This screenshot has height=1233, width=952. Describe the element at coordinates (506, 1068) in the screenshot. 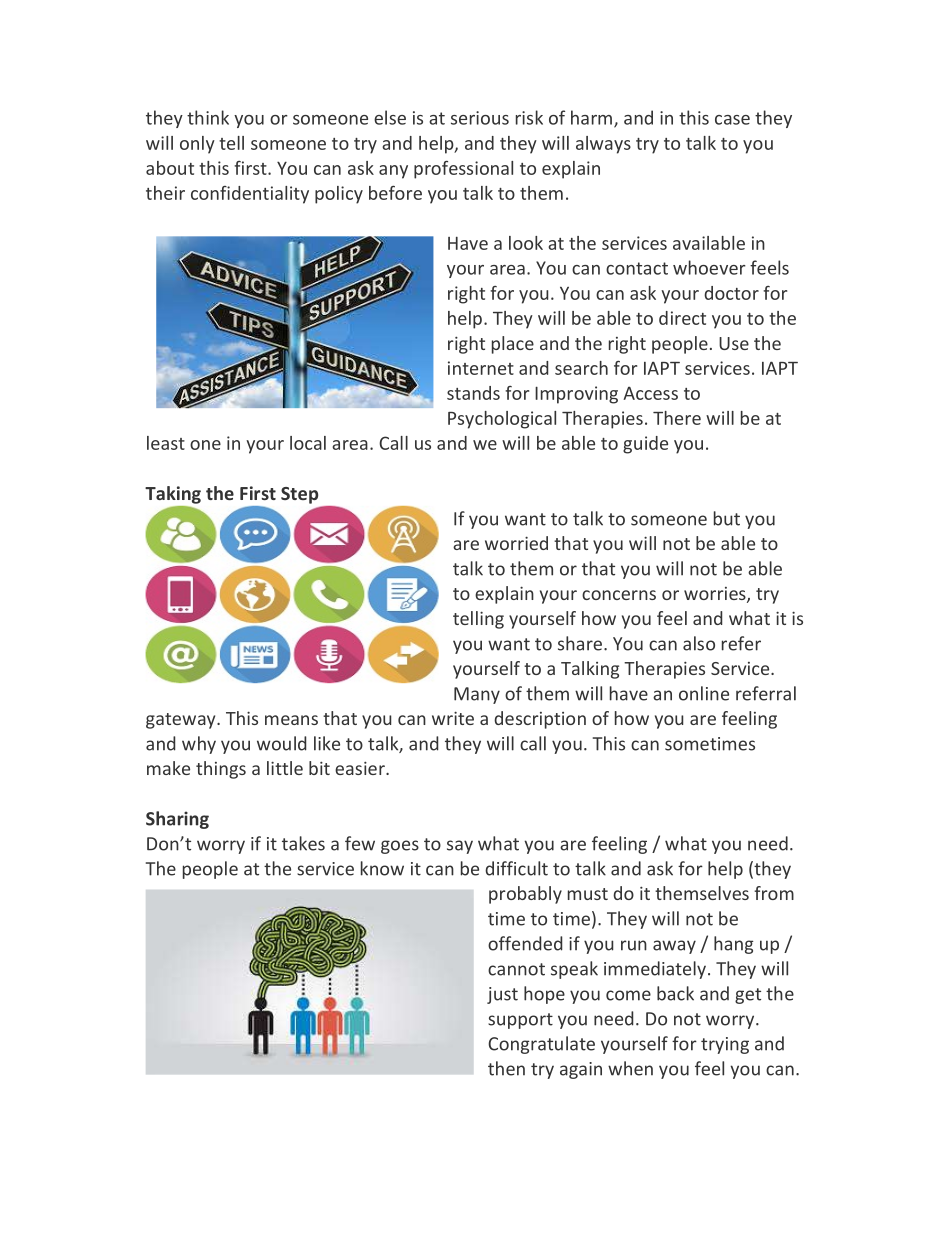

I see `then` at that location.
